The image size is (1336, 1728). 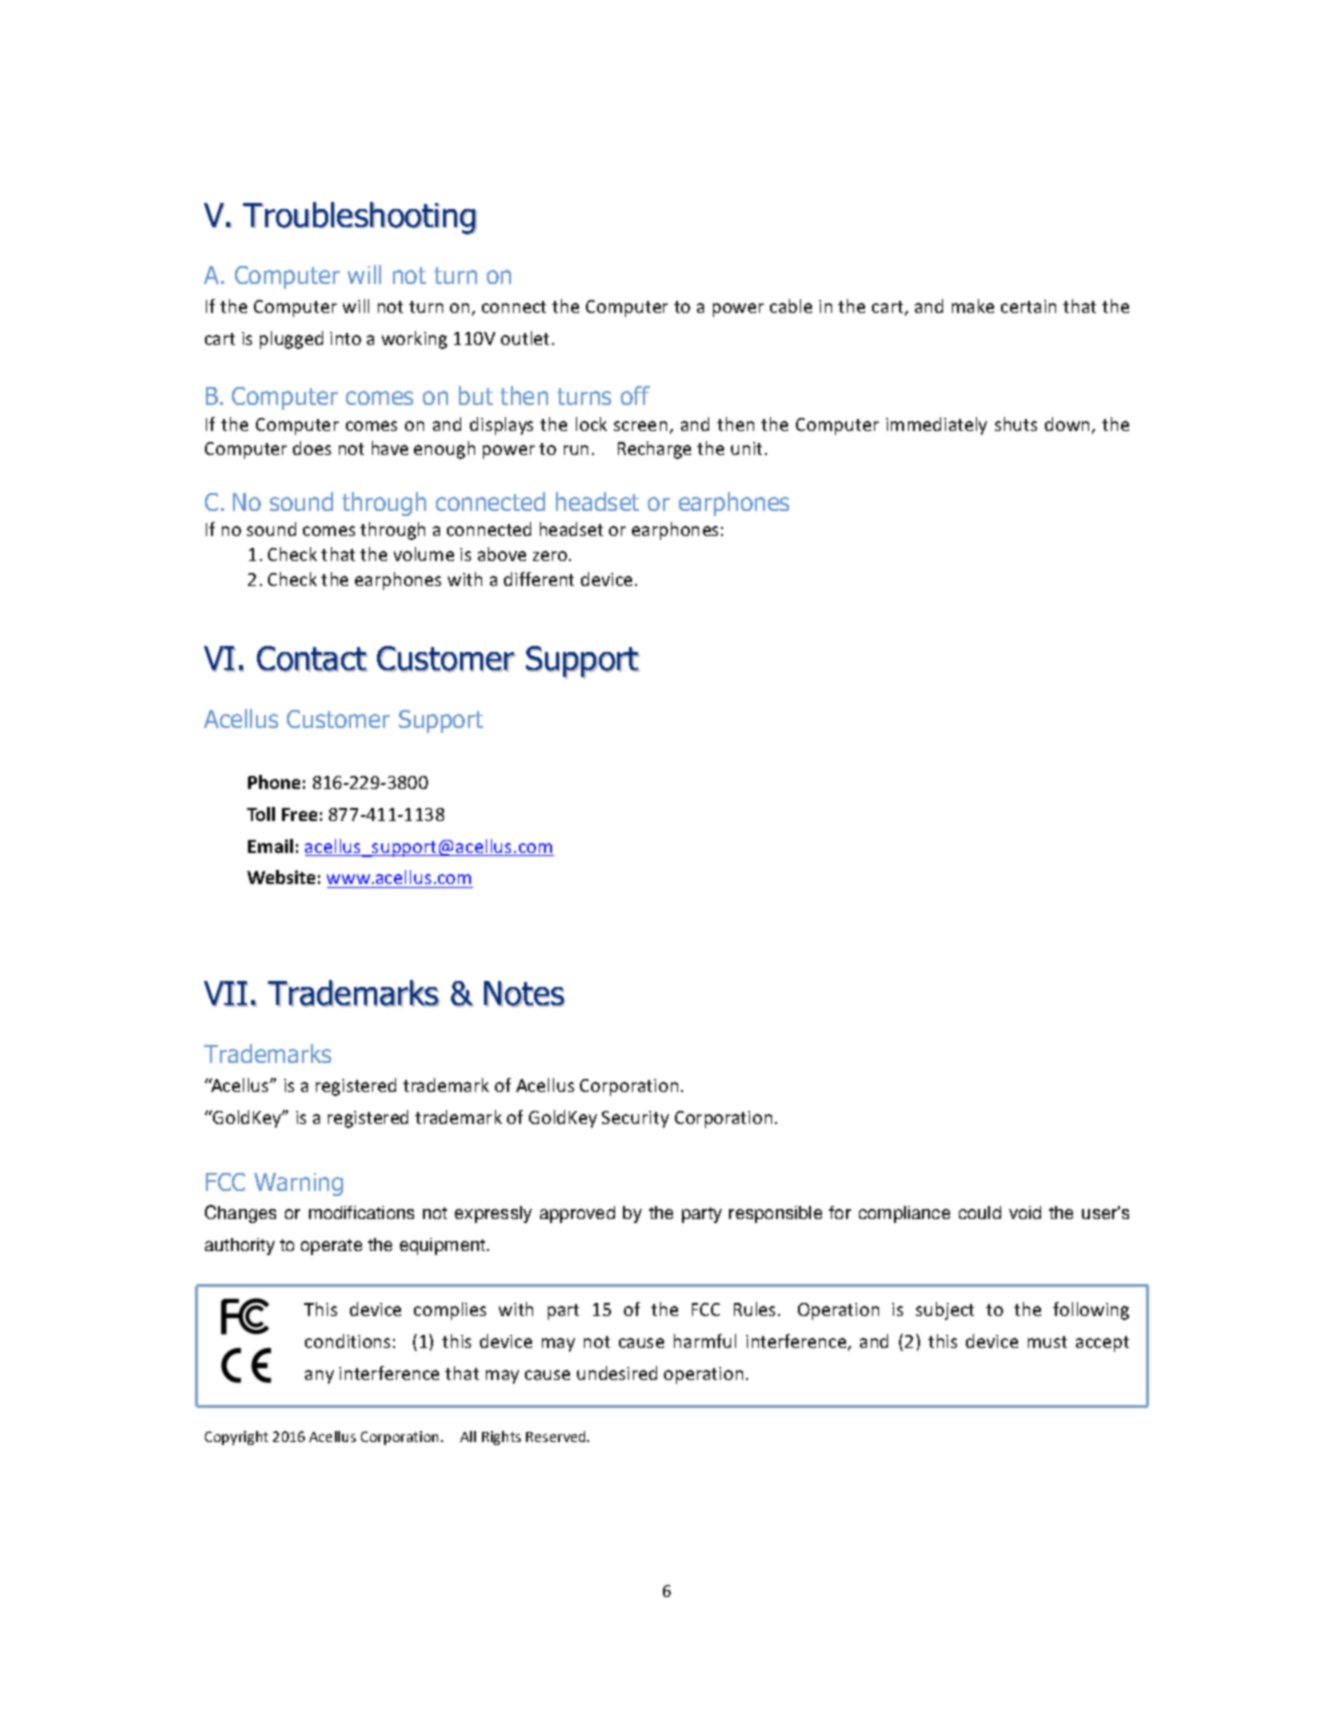 I want to click on undesired, so click(x=617, y=1373).
